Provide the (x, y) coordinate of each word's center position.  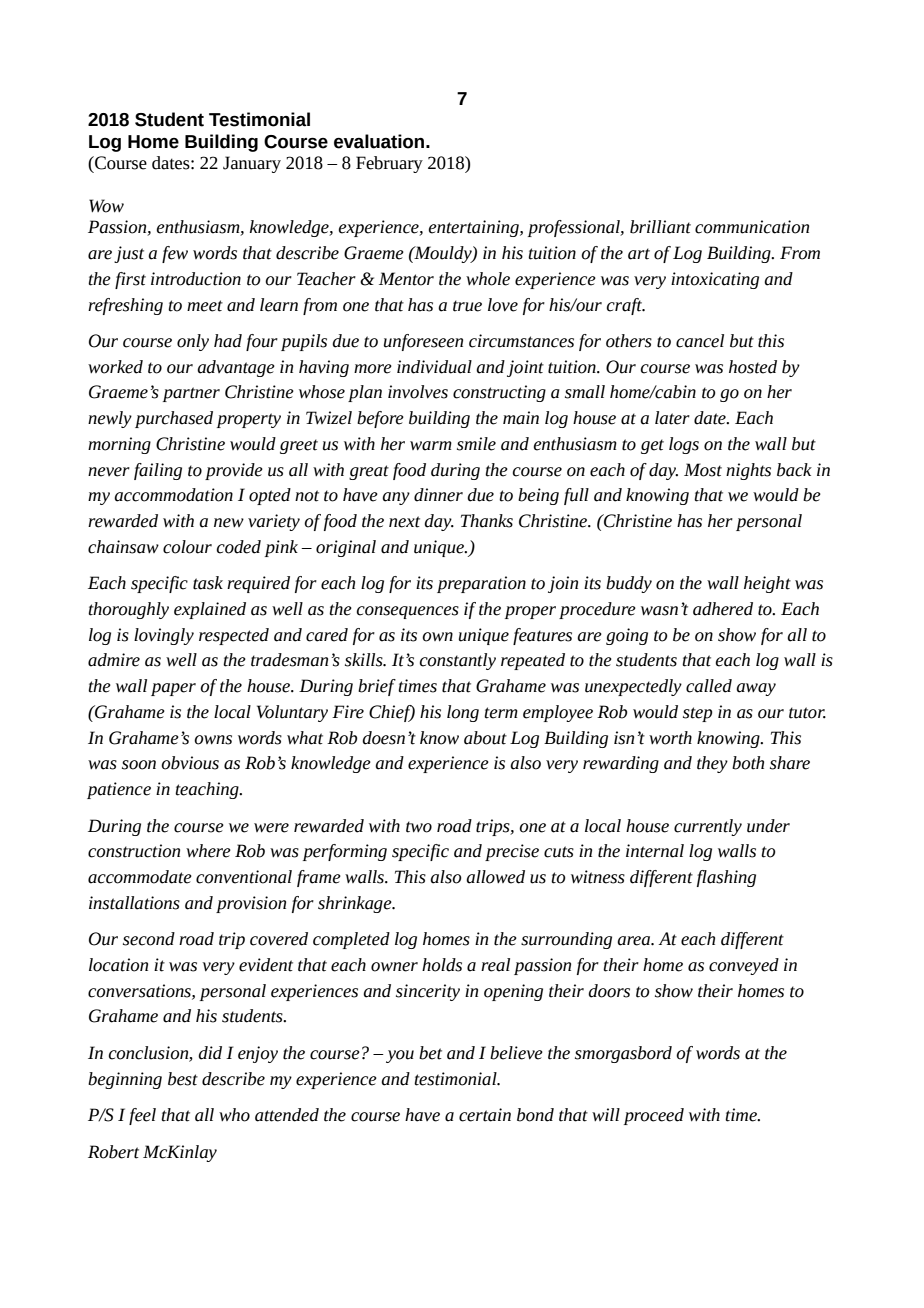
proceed (654, 1116)
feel (142, 1116)
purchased (174, 419)
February (389, 164)
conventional (244, 877)
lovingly (164, 636)
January (252, 164)
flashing (726, 878)
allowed (495, 877)
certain (485, 1115)
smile (476, 444)
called (709, 686)
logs (684, 445)
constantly (458, 661)
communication (752, 227)
